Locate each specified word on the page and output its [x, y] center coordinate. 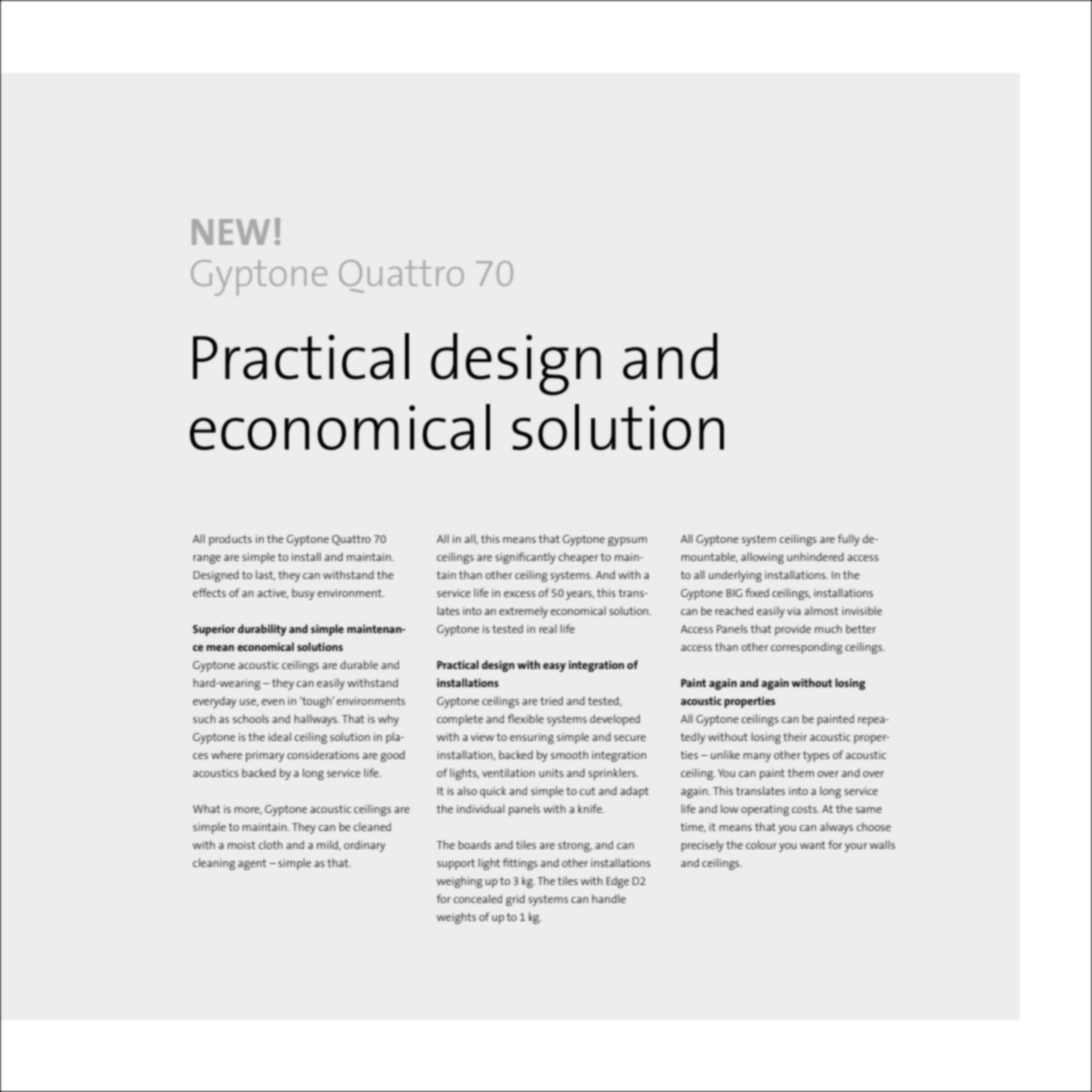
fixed [757, 592]
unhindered [815, 556]
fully [849, 540]
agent [252, 864]
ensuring [532, 738]
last [265, 575]
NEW [231, 232]
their [795, 736]
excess [520, 594]
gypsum [627, 541]
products [230, 540]
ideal [279, 736]
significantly [525, 558]
